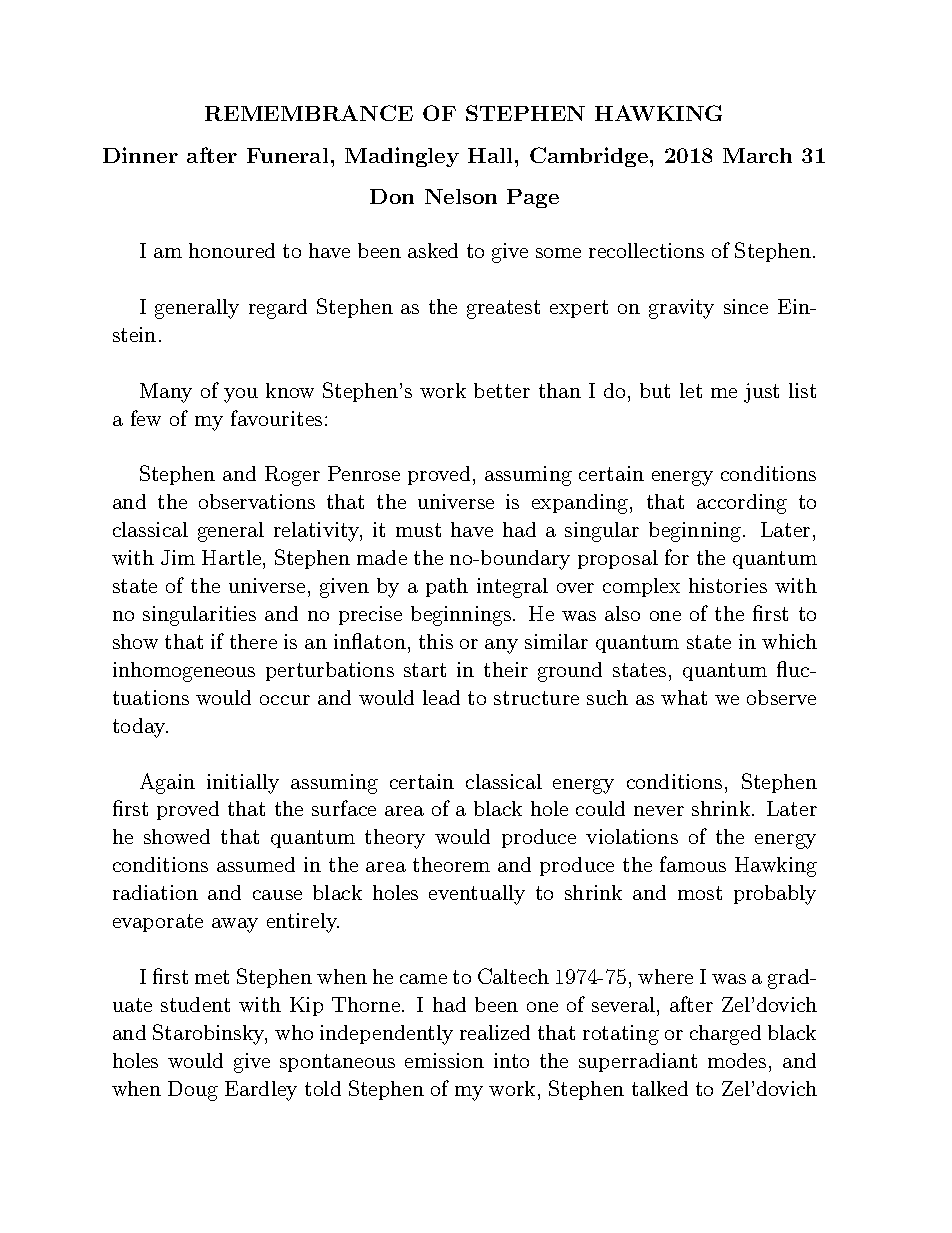 This screenshot has width=952, height=1233. What do you see at coordinates (757, 155) in the screenshot?
I see `March` at bounding box center [757, 155].
